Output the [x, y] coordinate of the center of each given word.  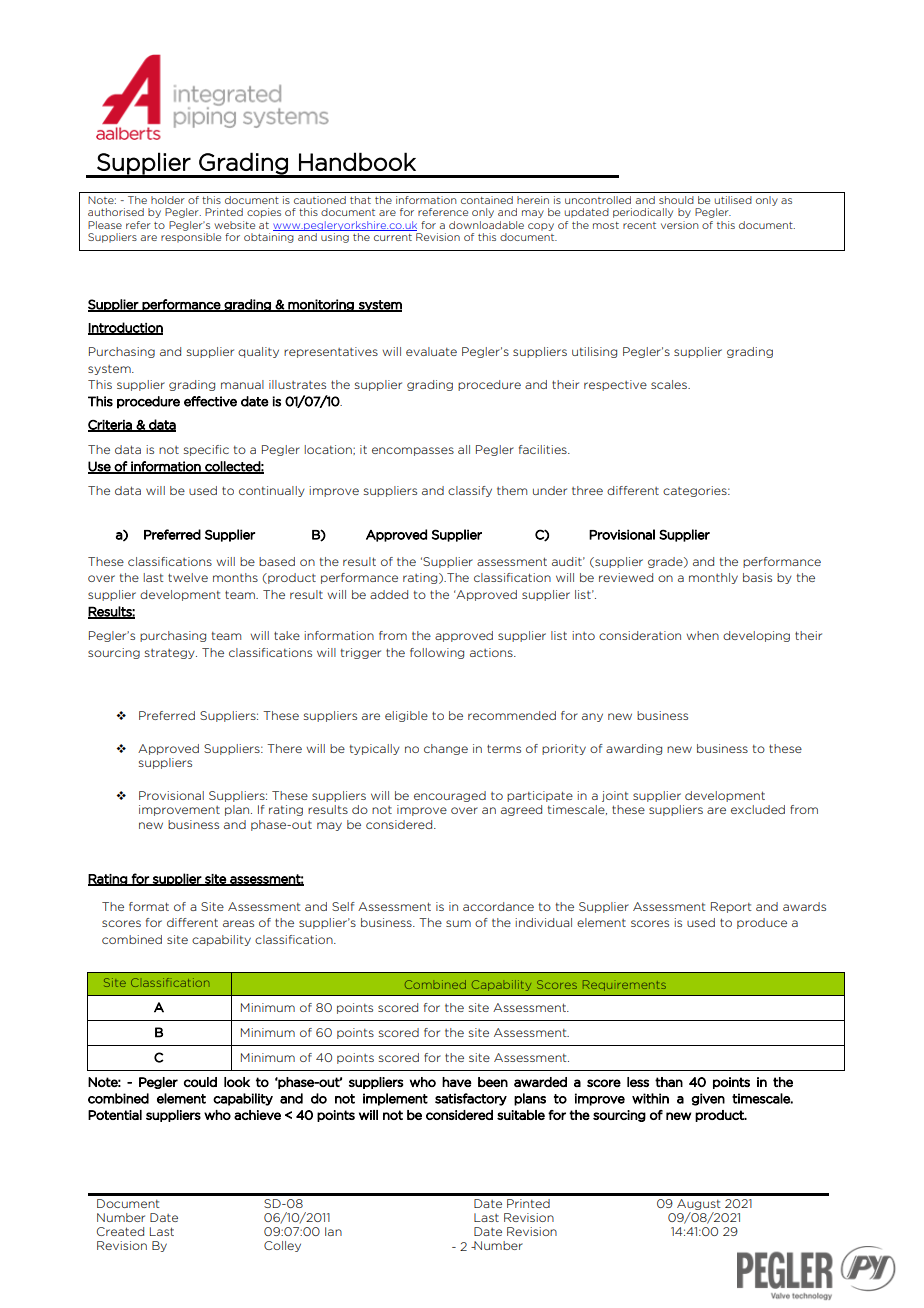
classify [470, 491]
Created [120, 1231]
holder [168, 200]
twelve [188, 577]
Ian [333, 1231]
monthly [713, 578]
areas [238, 923]
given [708, 1099]
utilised [733, 200]
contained [487, 200]
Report [731, 907]
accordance [498, 906]
